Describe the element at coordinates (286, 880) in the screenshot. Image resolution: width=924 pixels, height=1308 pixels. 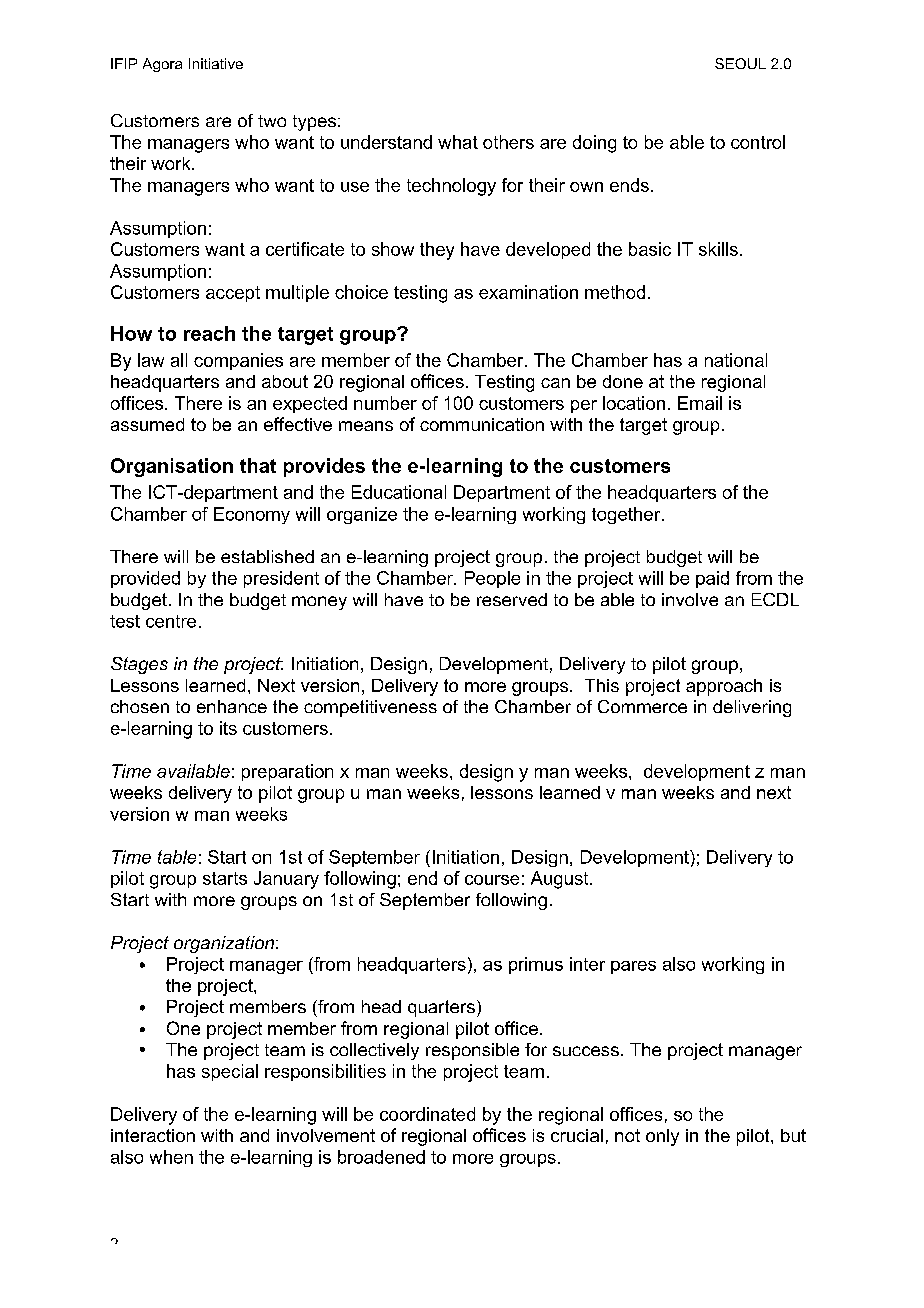
I see `January` at that location.
